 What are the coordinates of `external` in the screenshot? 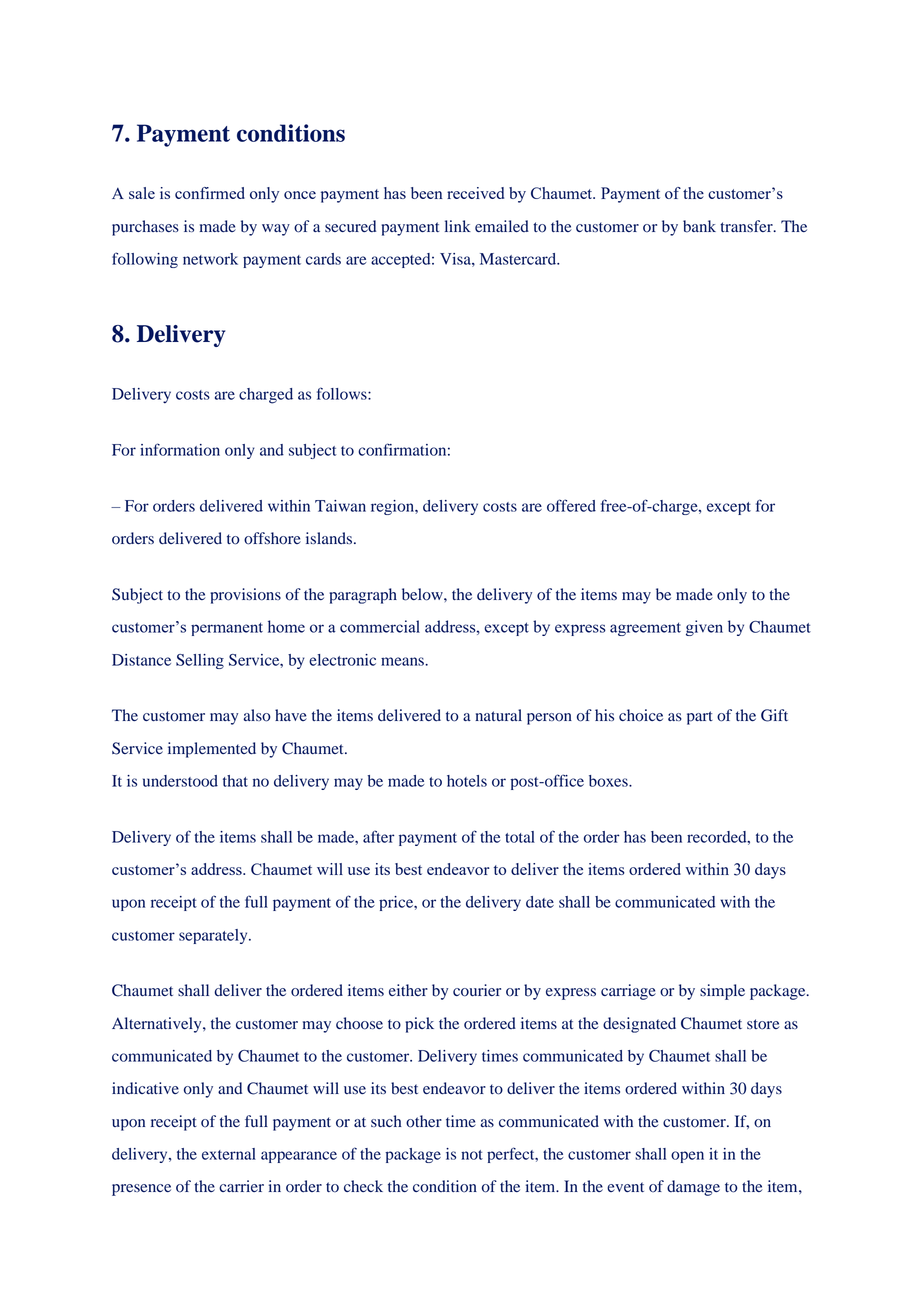 It's located at (229, 1154).
